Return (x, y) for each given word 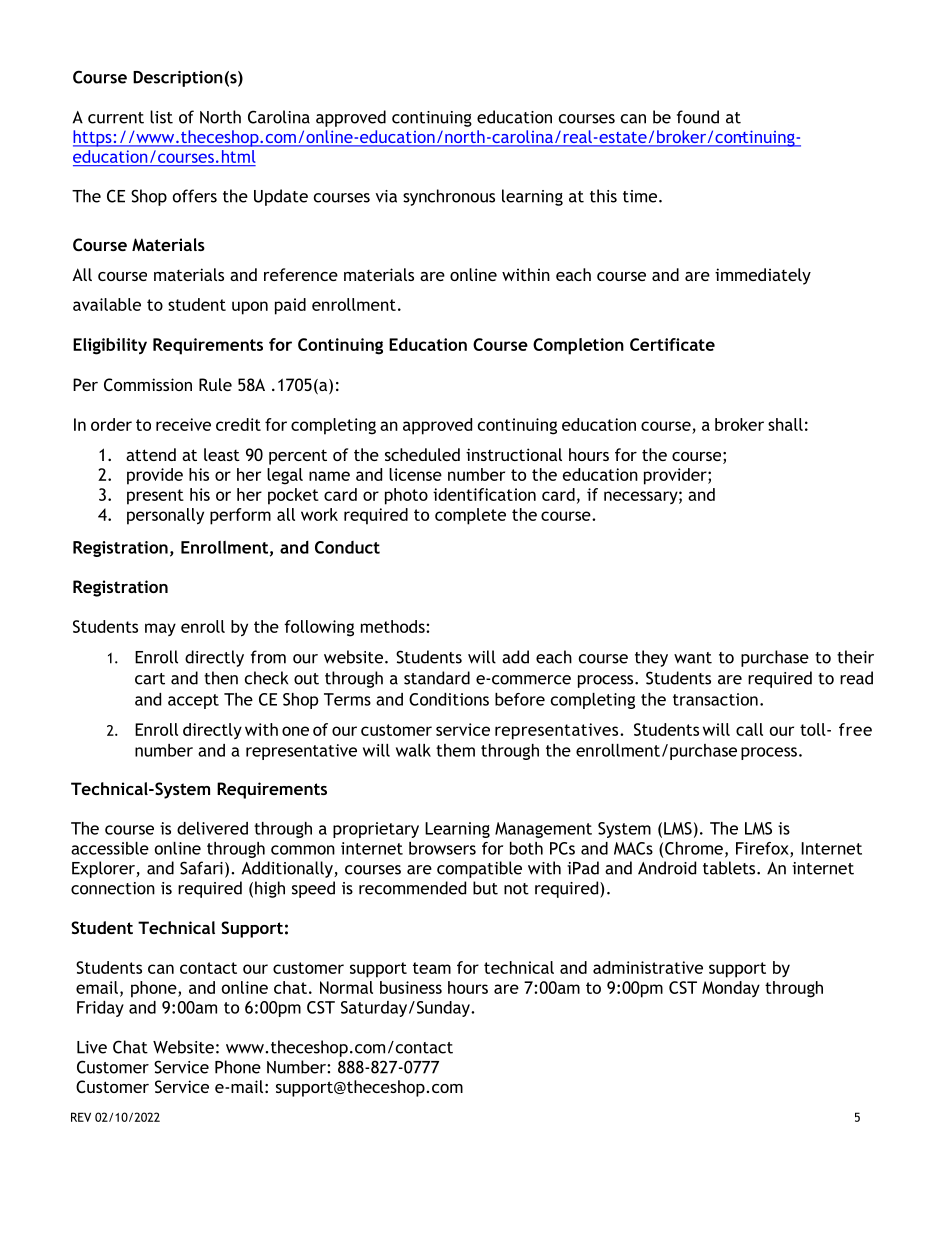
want (693, 658)
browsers (442, 848)
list (161, 117)
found (698, 117)
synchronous (449, 197)
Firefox (763, 849)
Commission (148, 384)
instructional (514, 454)
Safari (201, 868)
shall (785, 424)
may (160, 629)
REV (81, 1117)
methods (394, 626)
